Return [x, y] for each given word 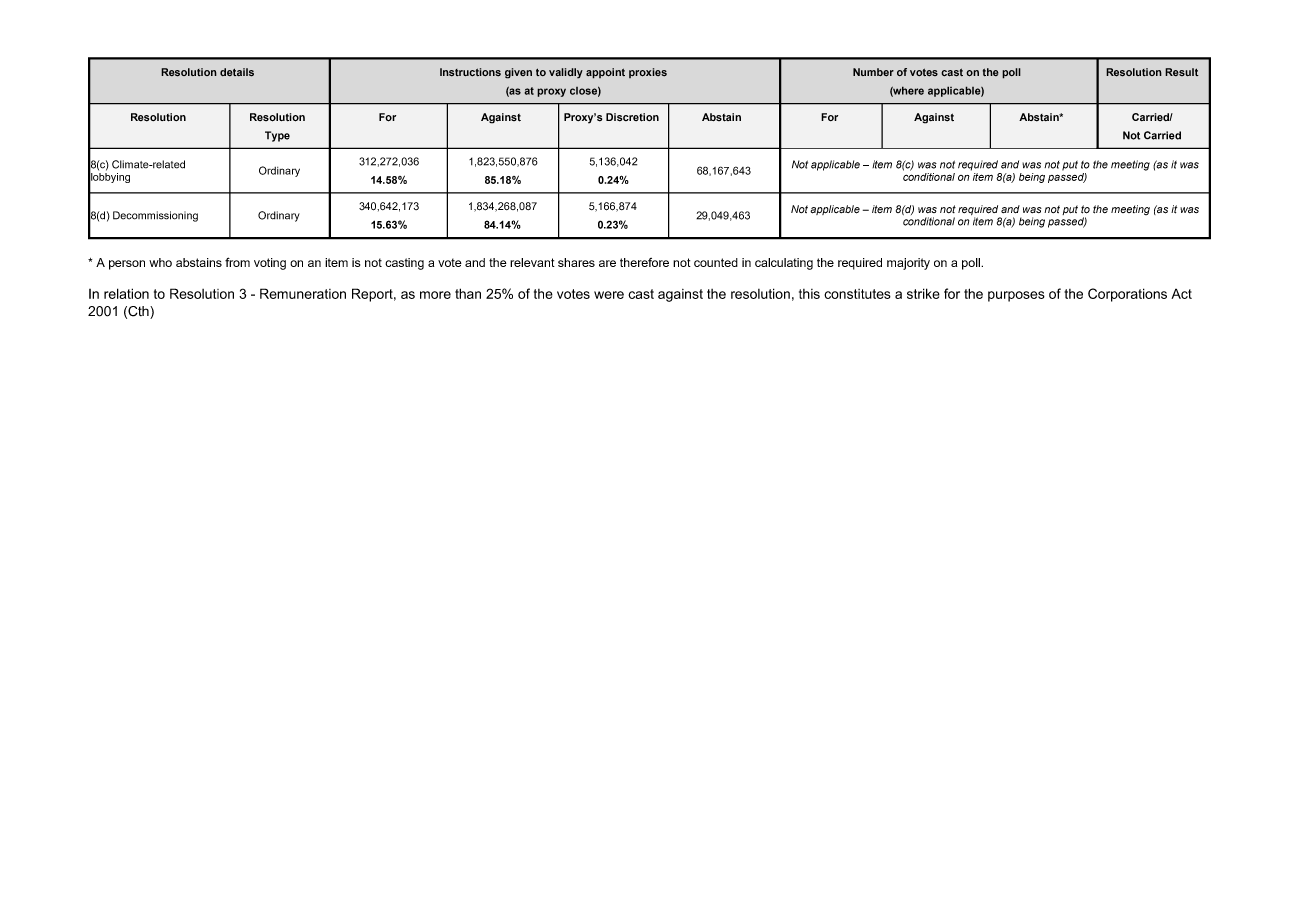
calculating [784, 264]
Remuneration [303, 293]
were [609, 295]
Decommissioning [155, 216]
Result [1182, 72]
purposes [1016, 296]
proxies [648, 73]
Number [873, 72]
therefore [644, 262]
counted [716, 262]
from [237, 262]
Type [277, 136]
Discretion [632, 117]
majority [908, 264]
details [237, 72]
